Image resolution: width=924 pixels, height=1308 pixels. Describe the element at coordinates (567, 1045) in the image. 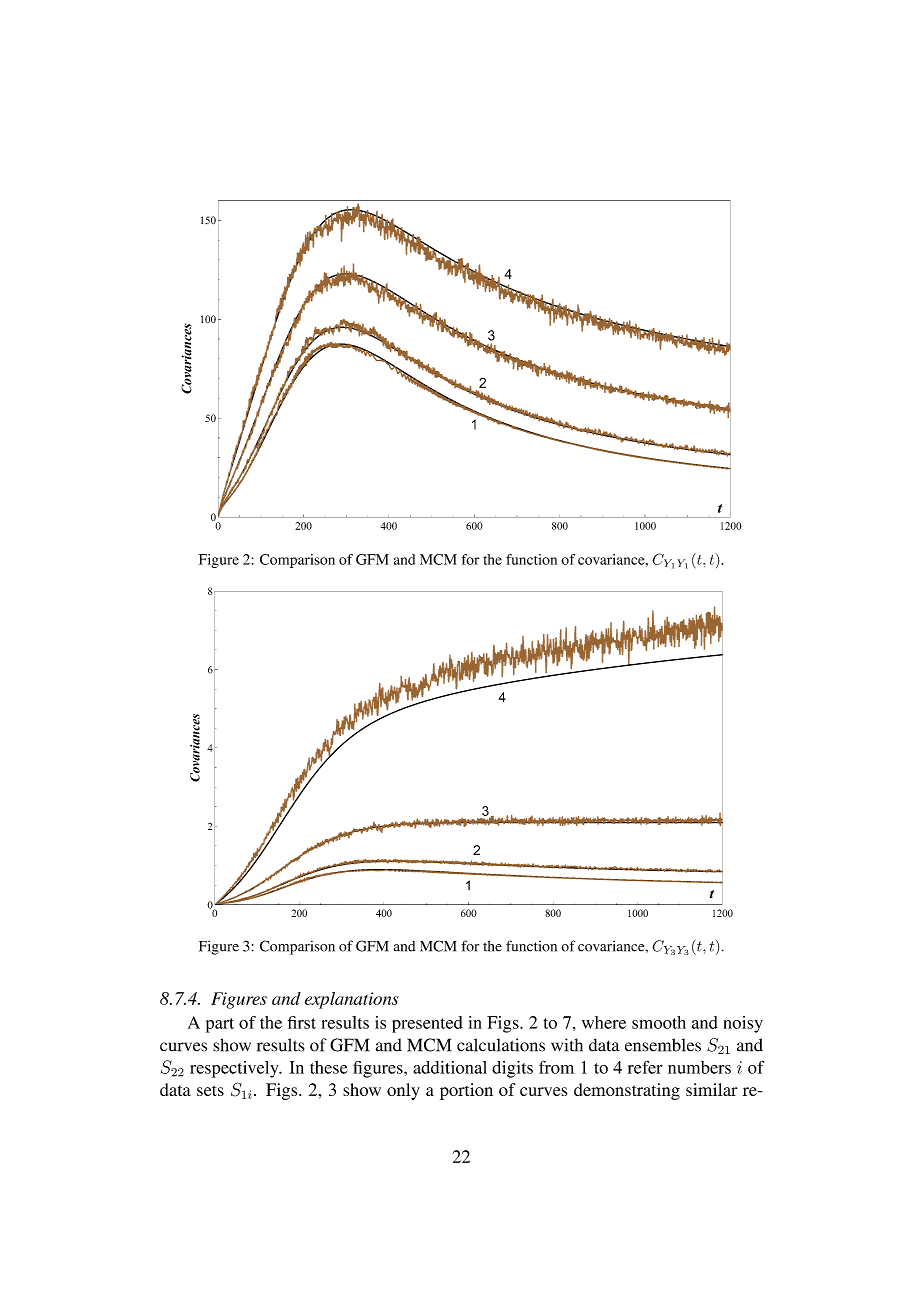

I see `with` at that location.
